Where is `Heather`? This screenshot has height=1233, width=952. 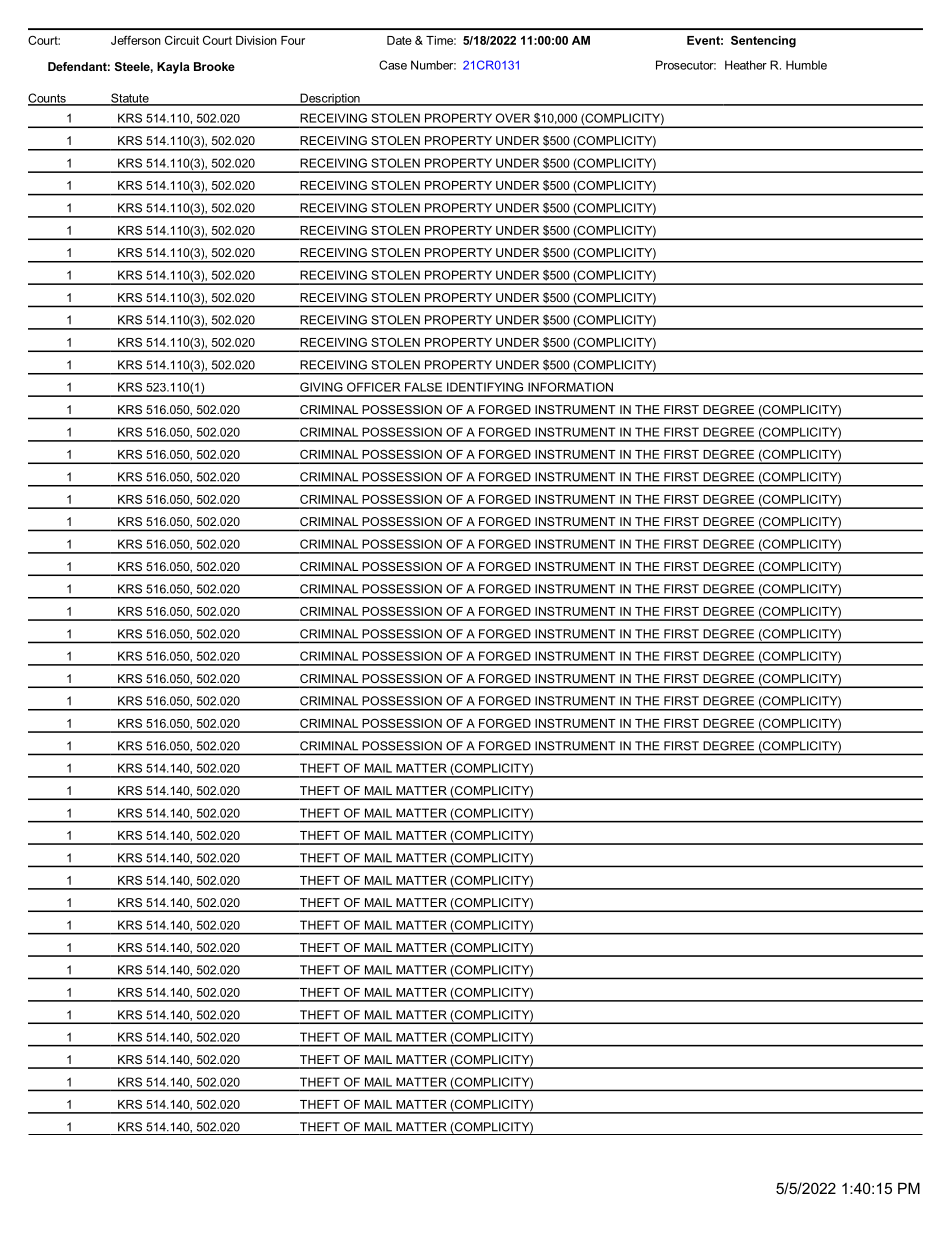 Heather is located at coordinates (746, 65).
